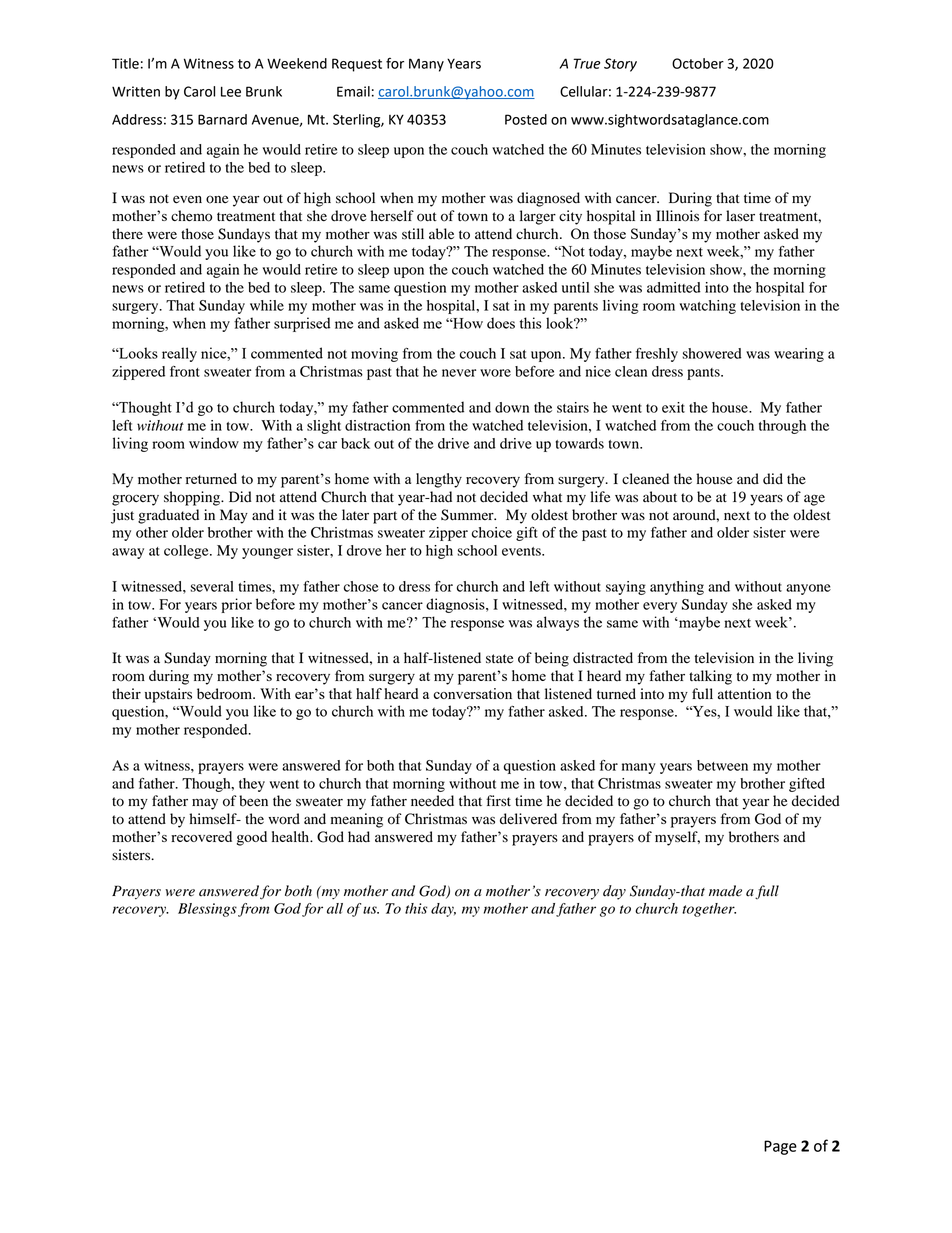 Image resolution: width=952 pixels, height=1233 pixels. I want to click on Posted, so click(526, 119).
